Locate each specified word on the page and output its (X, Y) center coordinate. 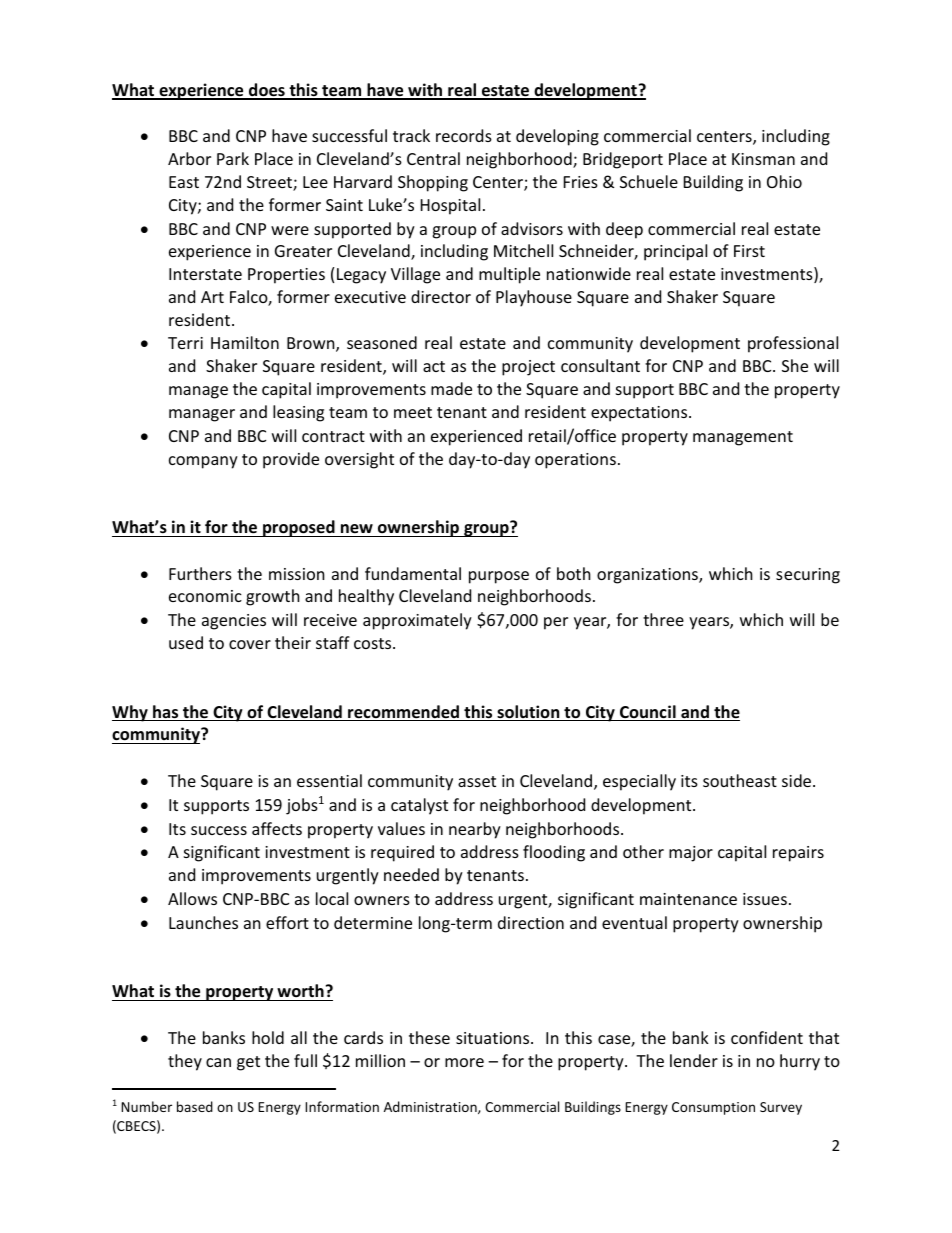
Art (212, 297)
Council (648, 713)
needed (411, 874)
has (166, 713)
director (441, 296)
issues (765, 899)
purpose (499, 577)
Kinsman (763, 159)
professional (793, 344)
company (203, 462)
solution (528, 713)
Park (233, 158)
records (464, 135)
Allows (192, 898)
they (185, 1062)
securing (808, 576)
